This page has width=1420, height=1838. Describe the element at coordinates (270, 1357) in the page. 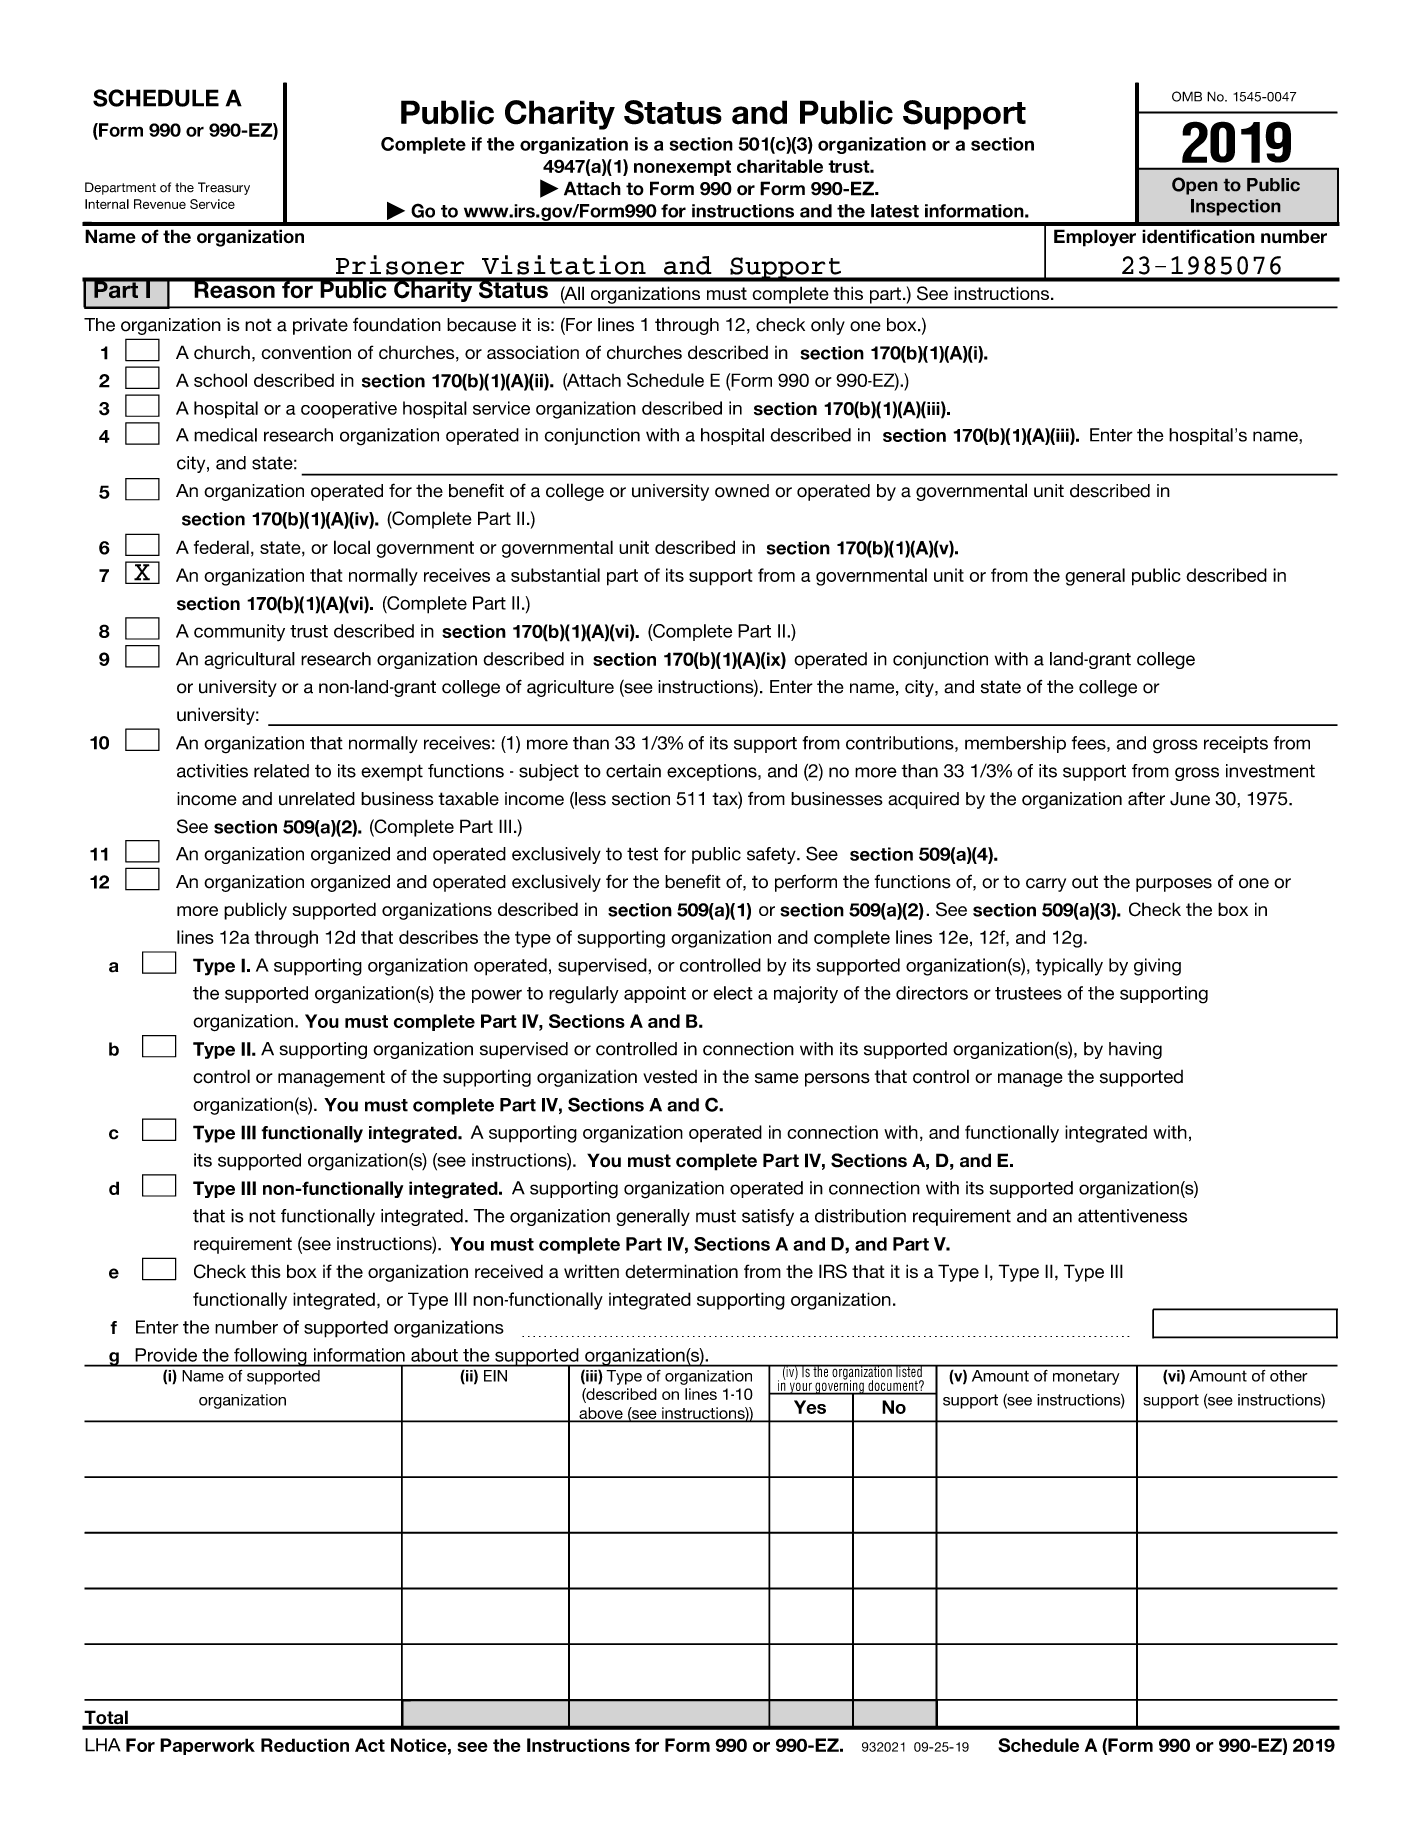

I see `following` at that location.
